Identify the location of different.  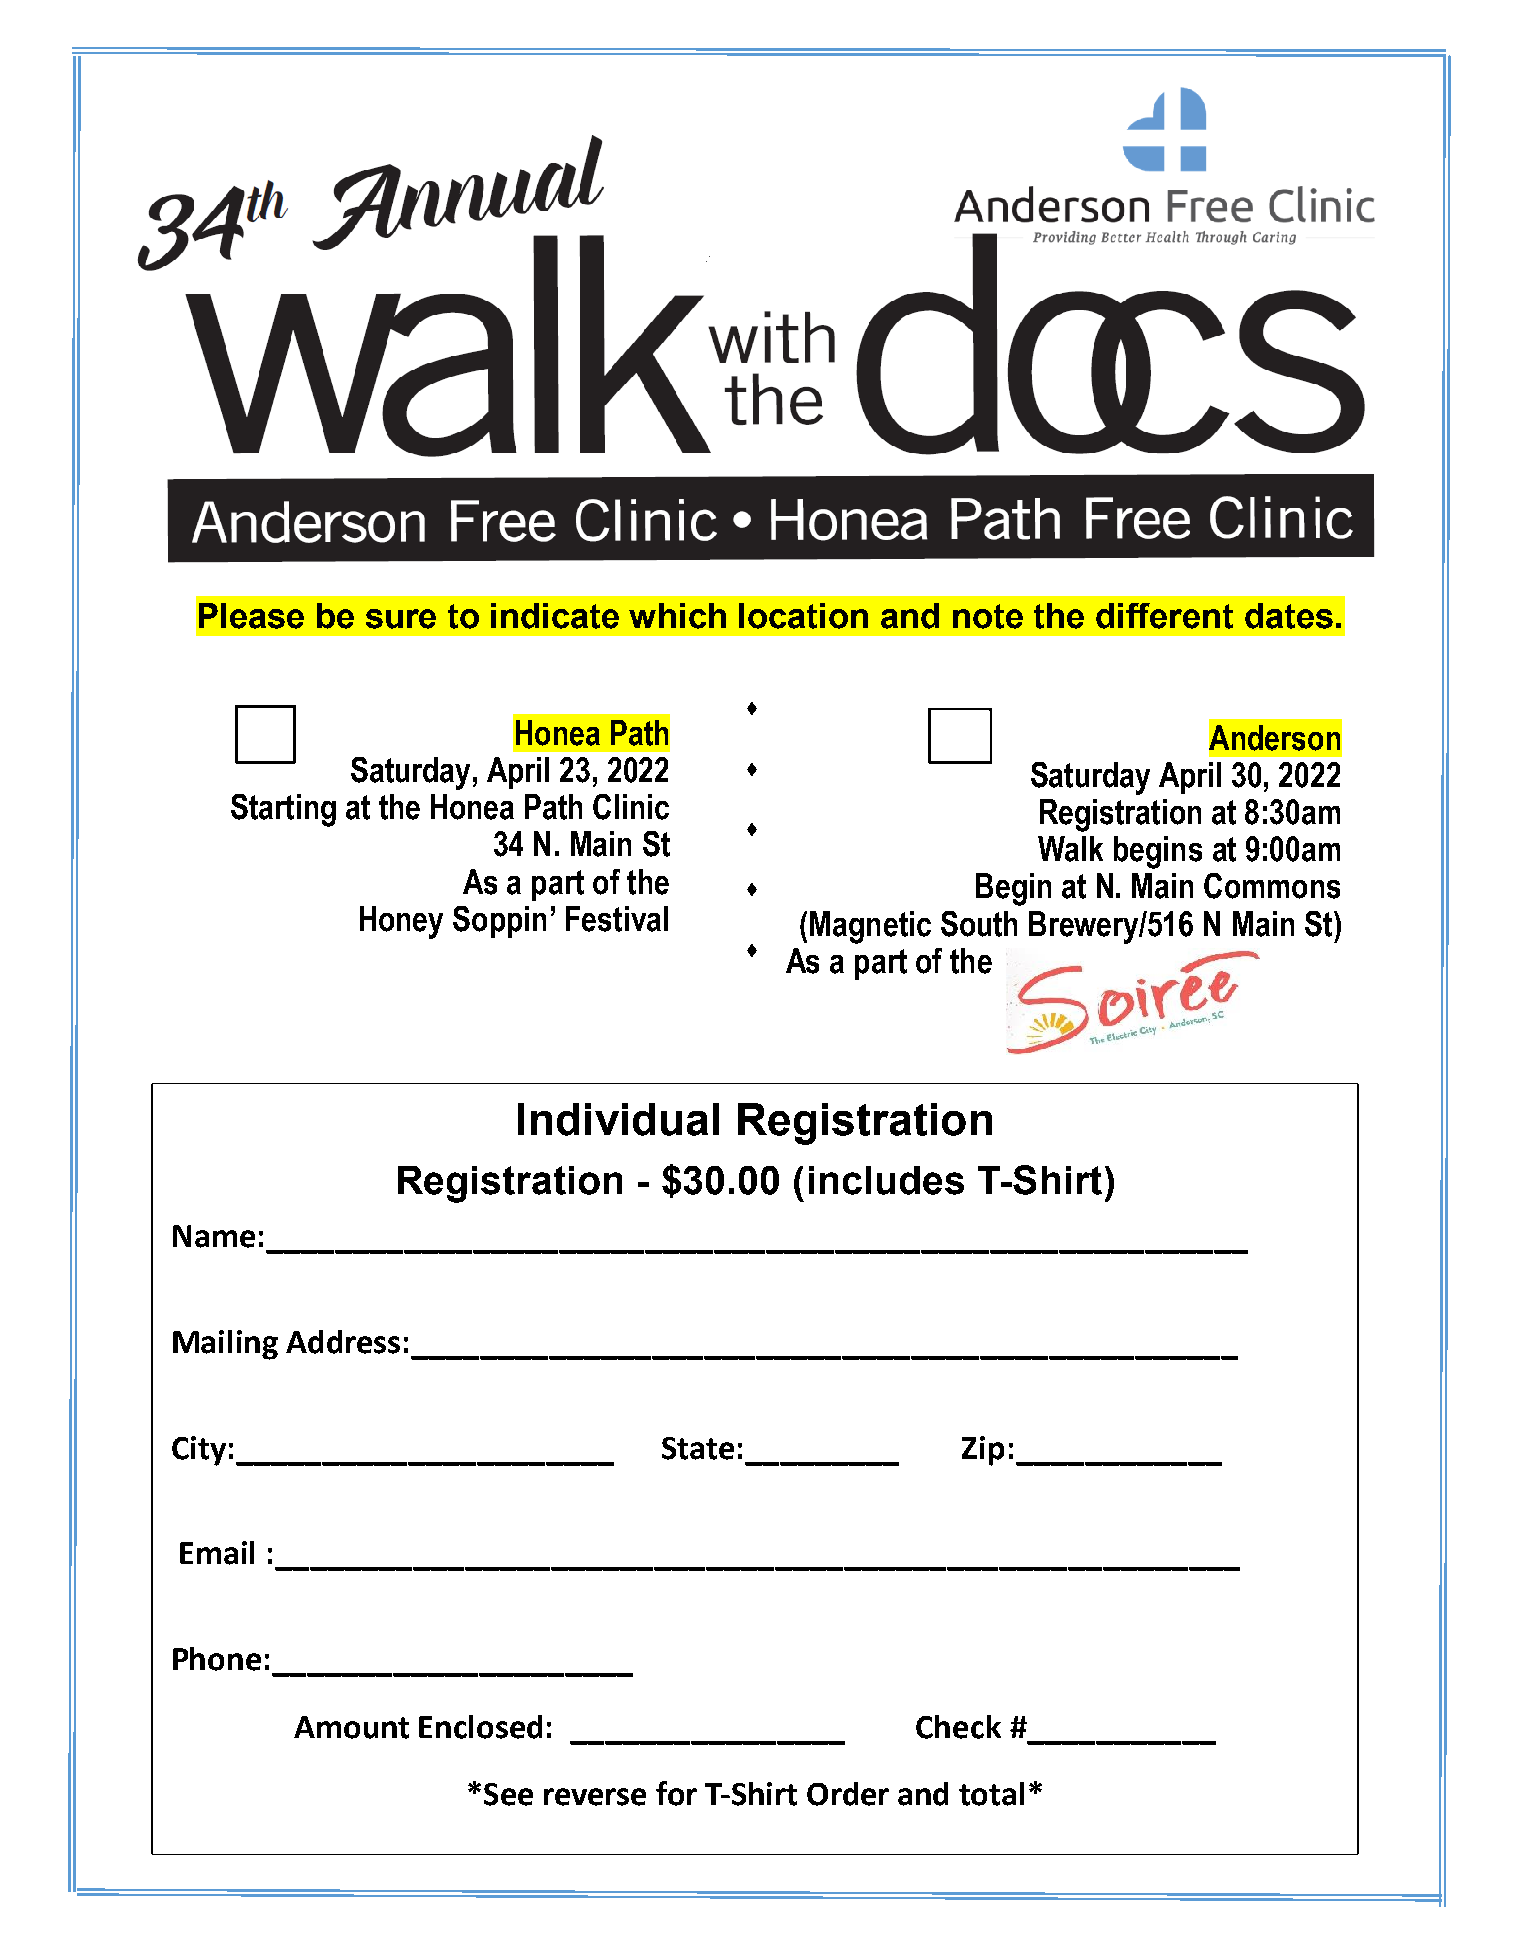
(1164, 616).
